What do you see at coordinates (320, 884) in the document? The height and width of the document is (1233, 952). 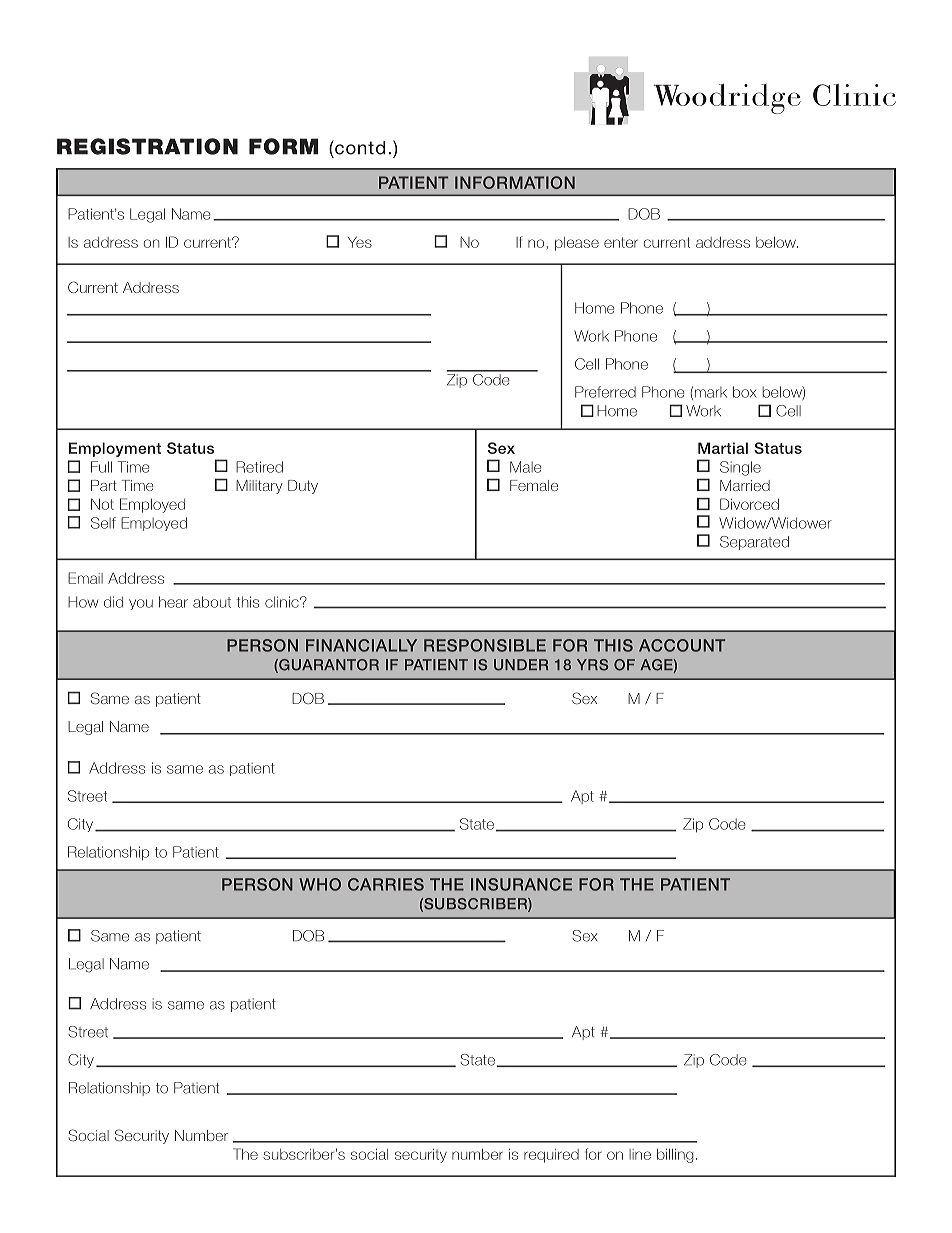 I see `WHO` at bounding box center [320, 884].
